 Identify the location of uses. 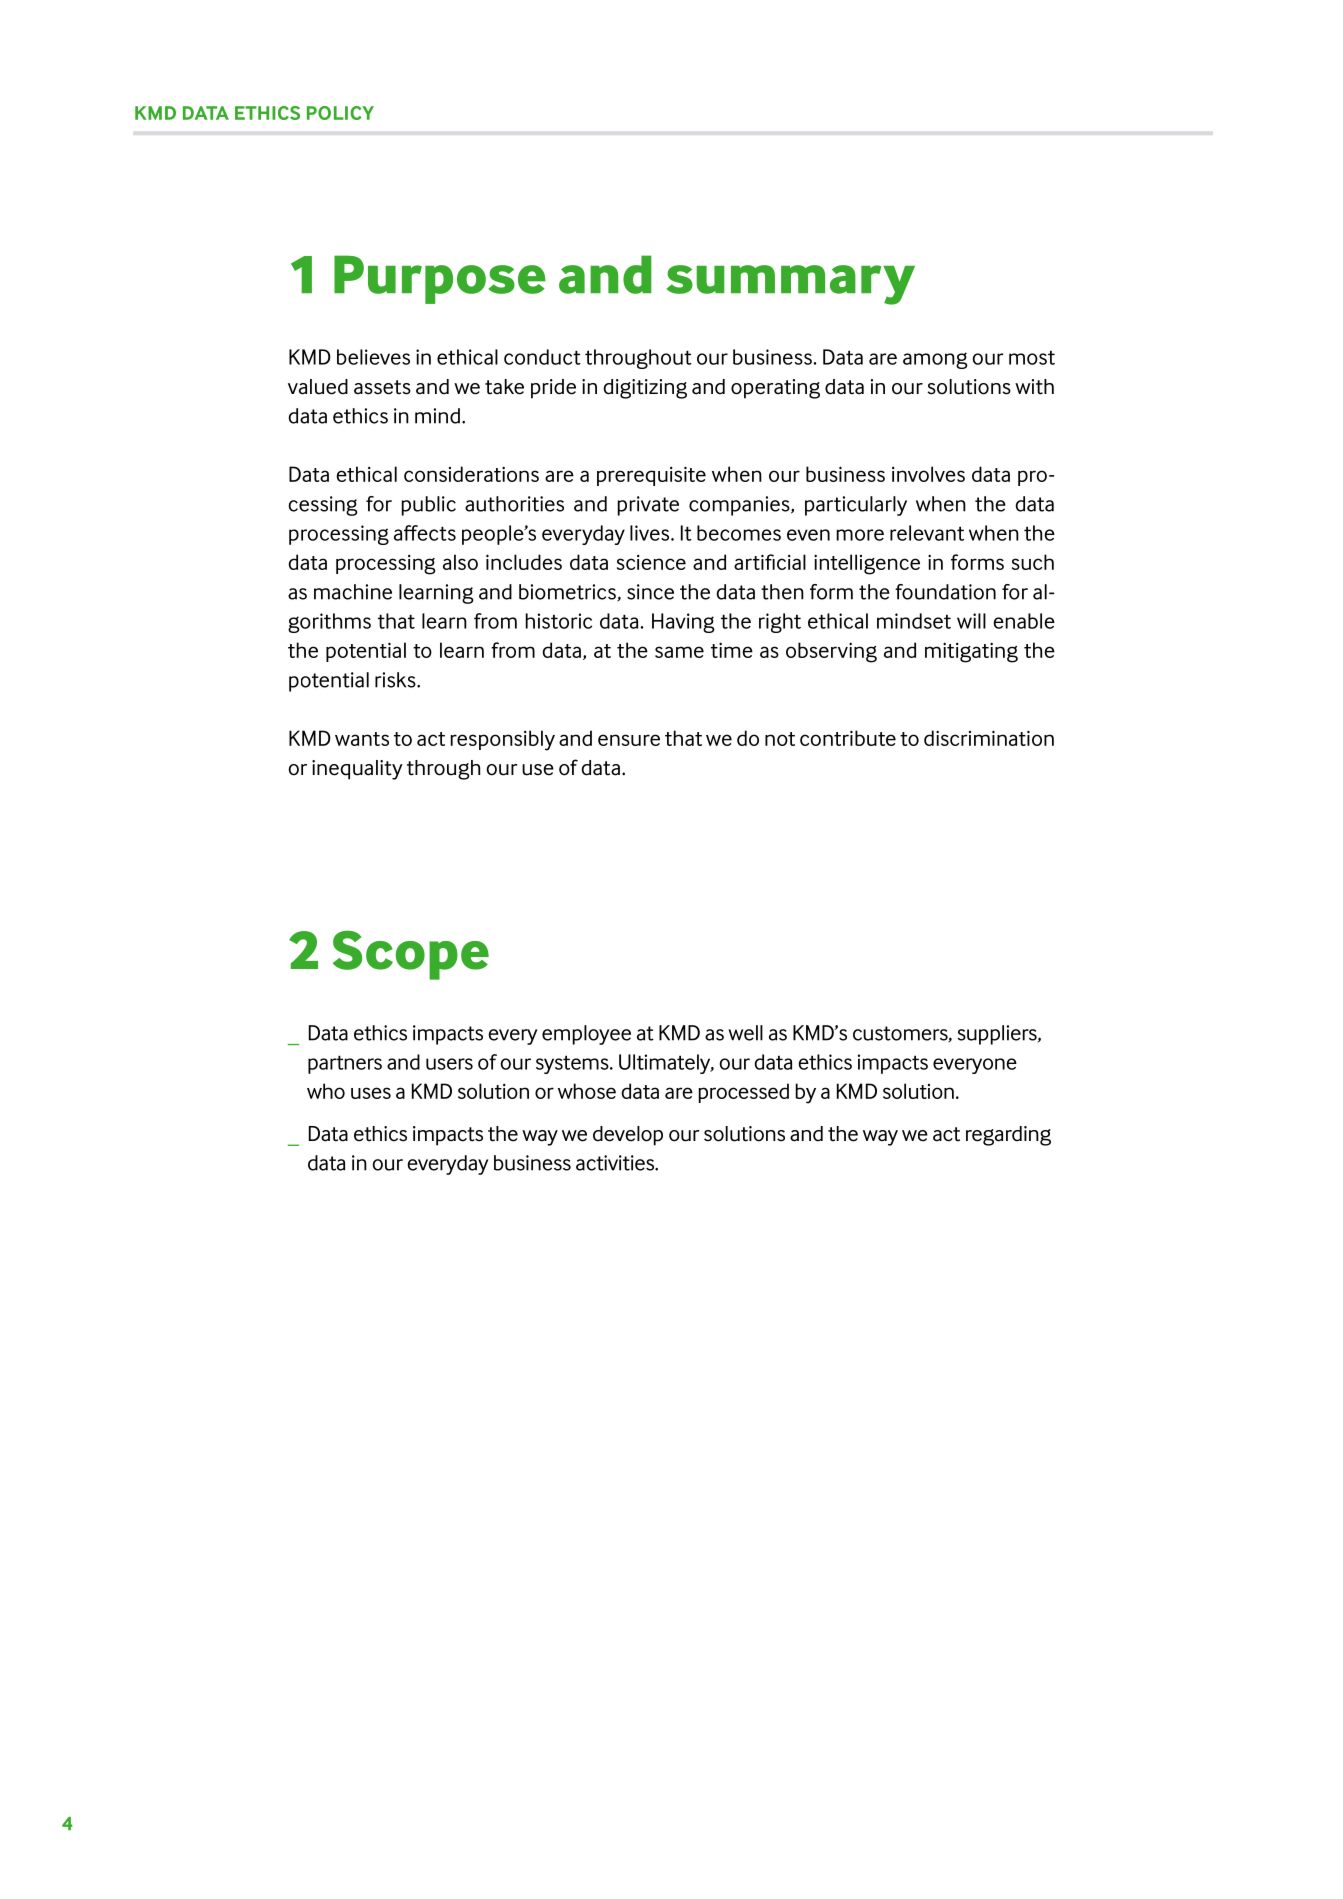
(371, 1093).
